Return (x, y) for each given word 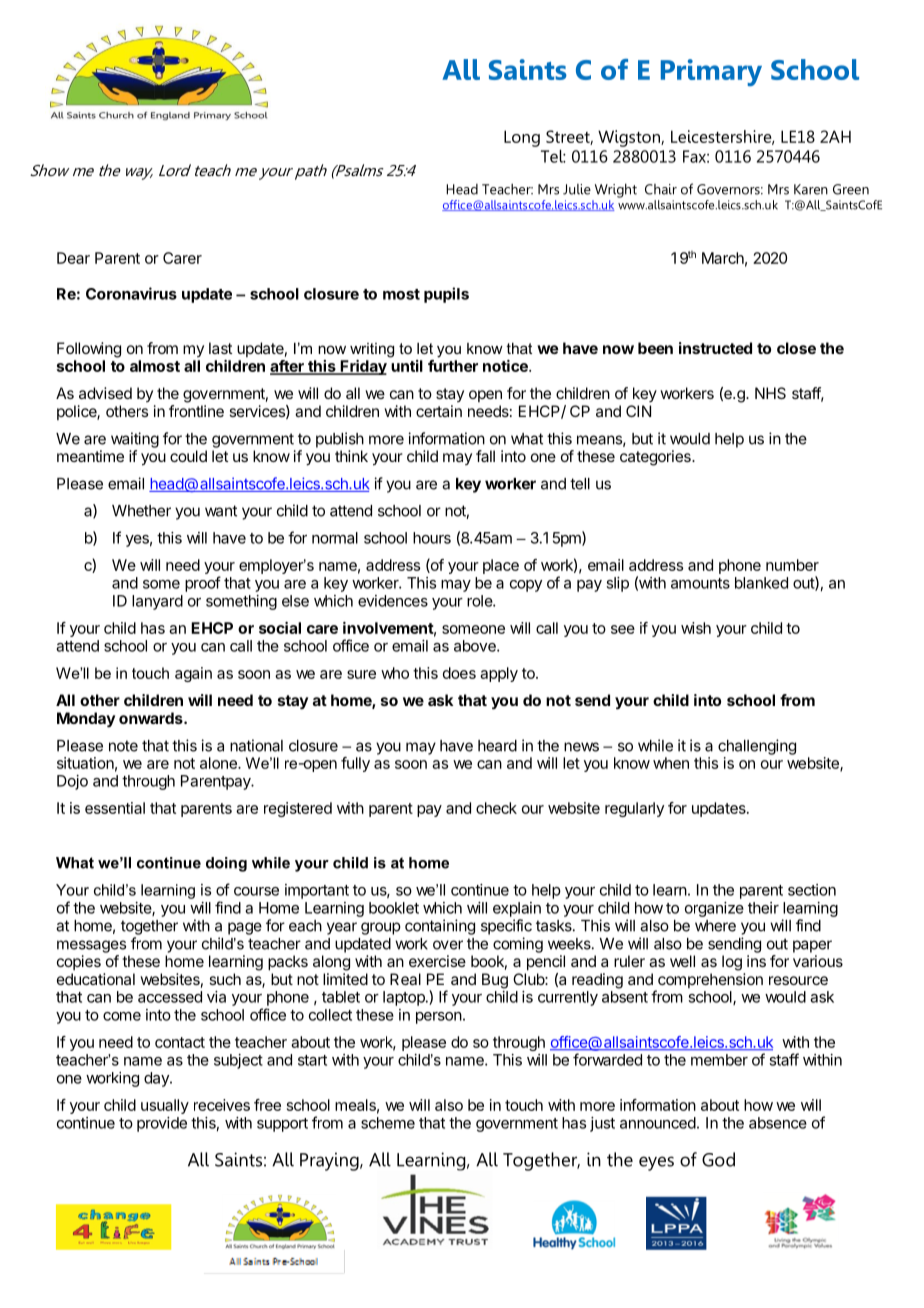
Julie (577, 189)
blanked (761, 583)
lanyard (157, 602)
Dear (73, 258)
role (480, 601)
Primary (711, 72)
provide (162, 1124)
